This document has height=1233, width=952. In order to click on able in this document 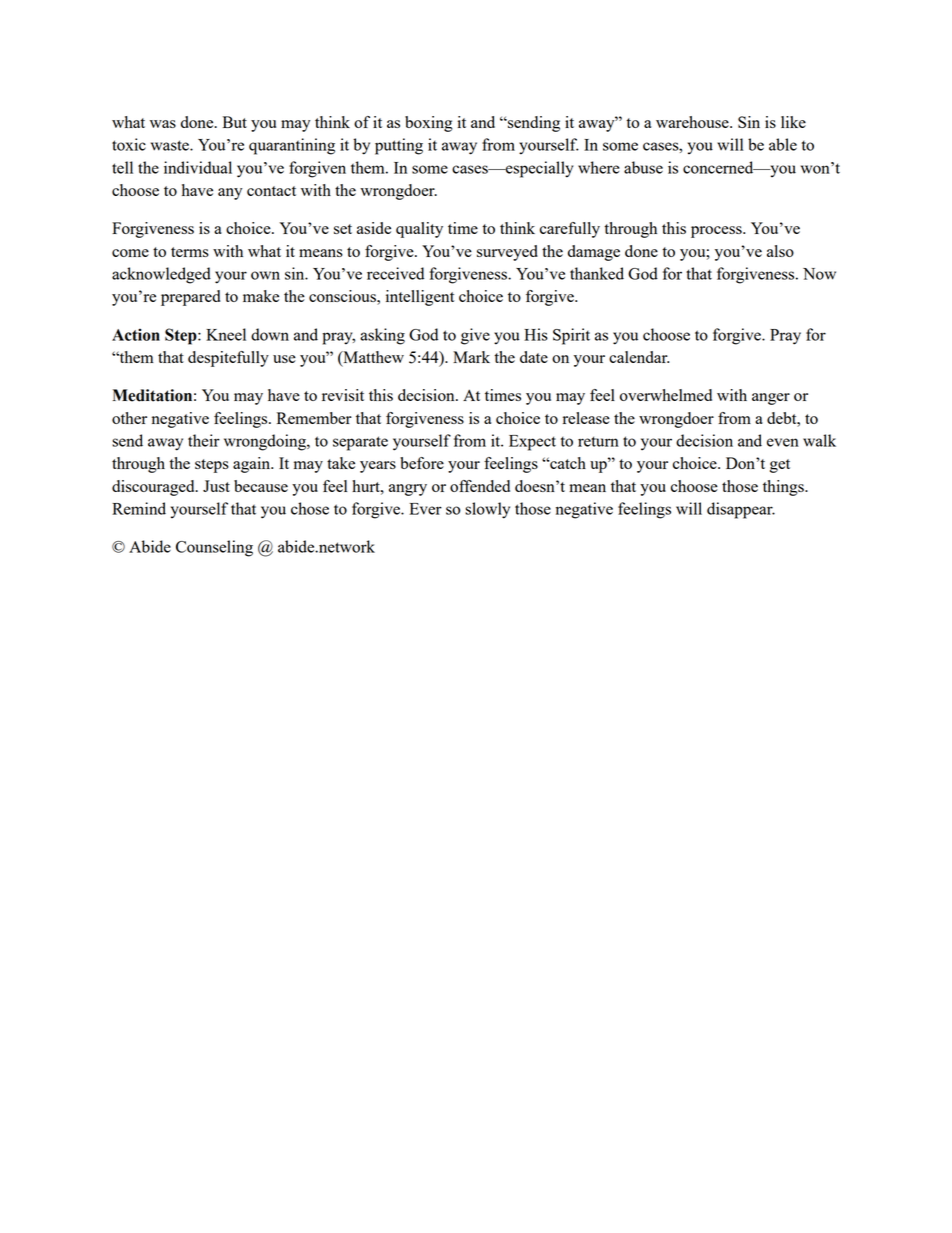, I will do `click(783, 144)`.
